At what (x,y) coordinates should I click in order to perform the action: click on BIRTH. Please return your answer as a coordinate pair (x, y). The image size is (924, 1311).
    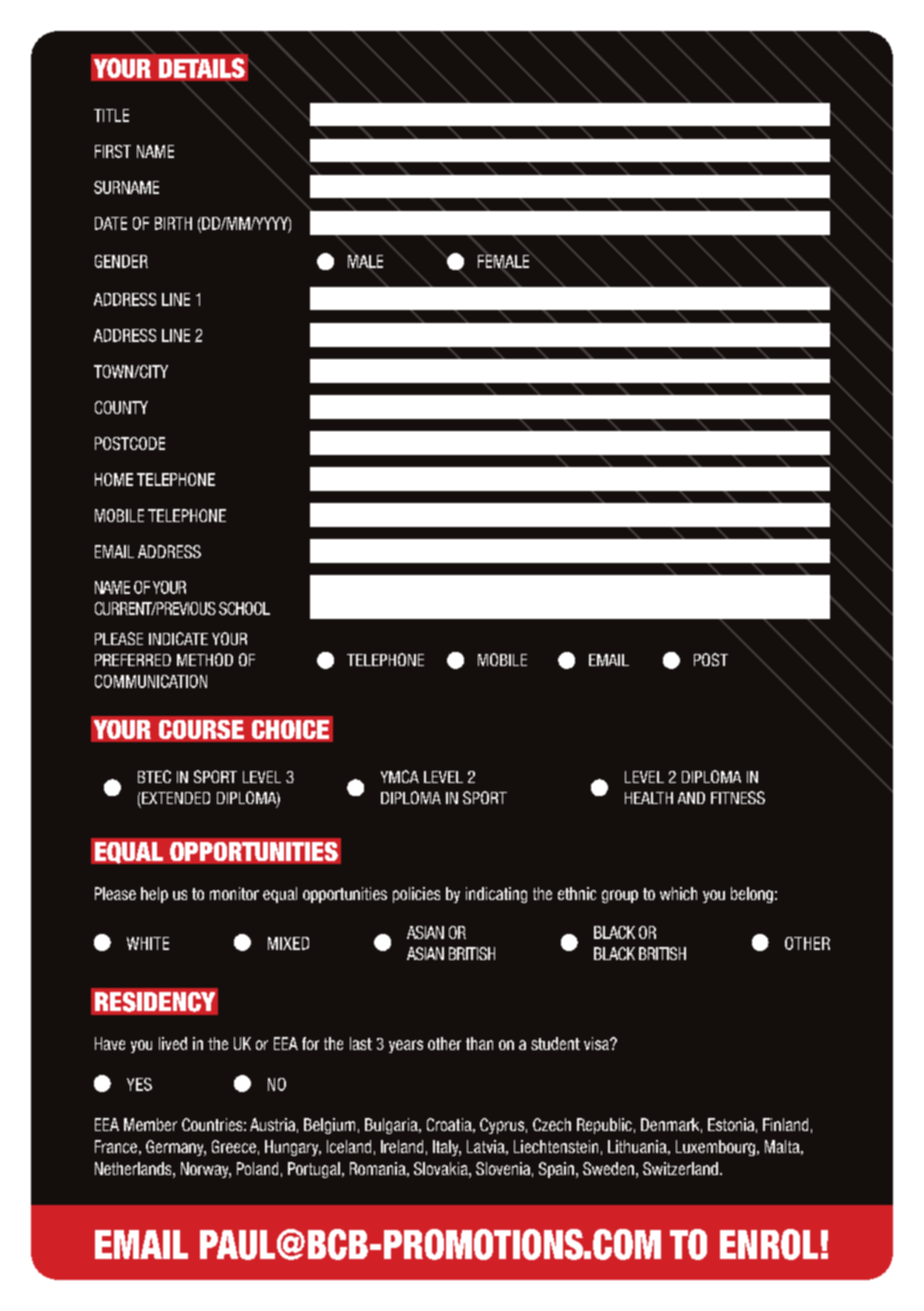
    Looking at the image, I should click on (173, 223).
